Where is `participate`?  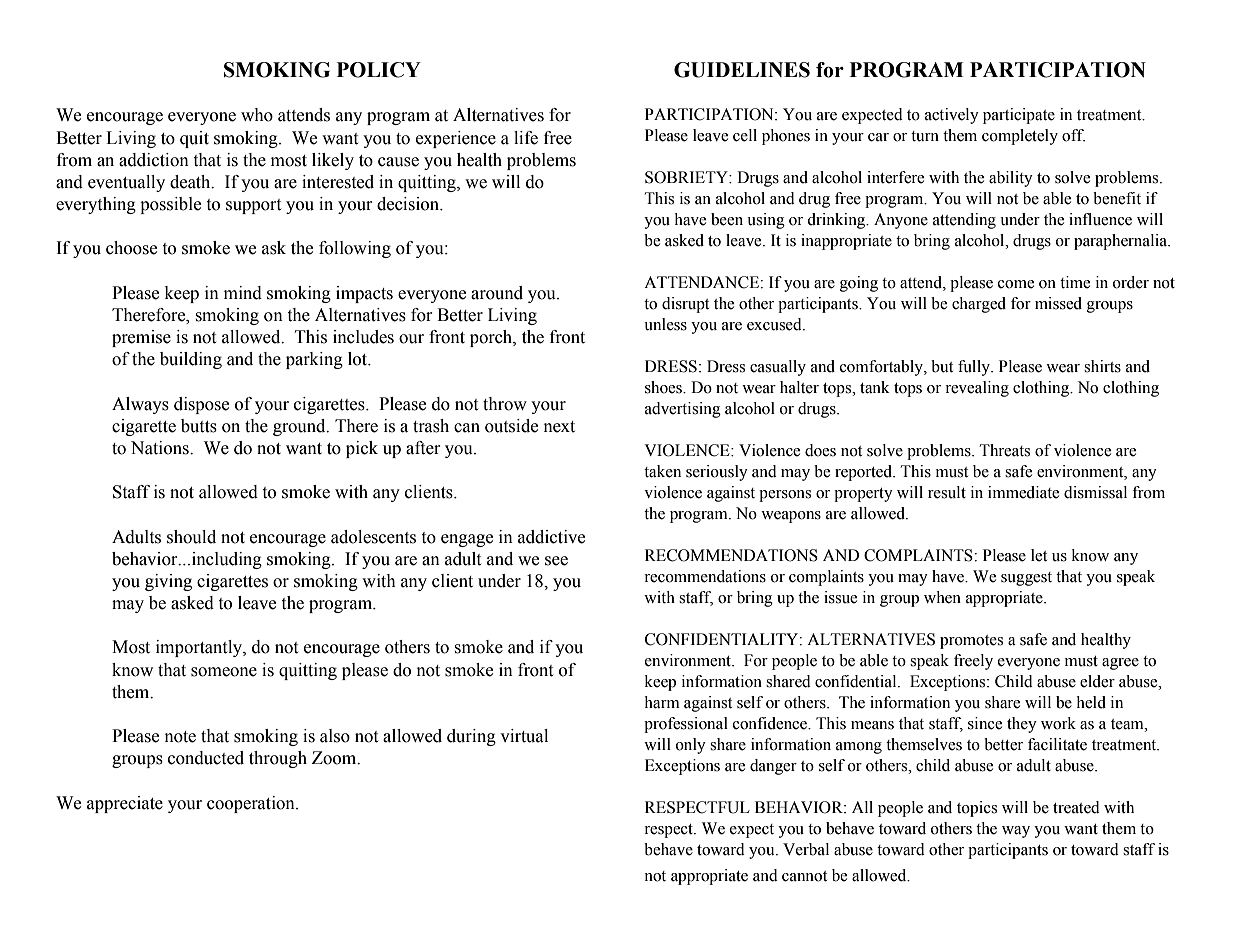 participate is located at coordinates (1019, 116).
